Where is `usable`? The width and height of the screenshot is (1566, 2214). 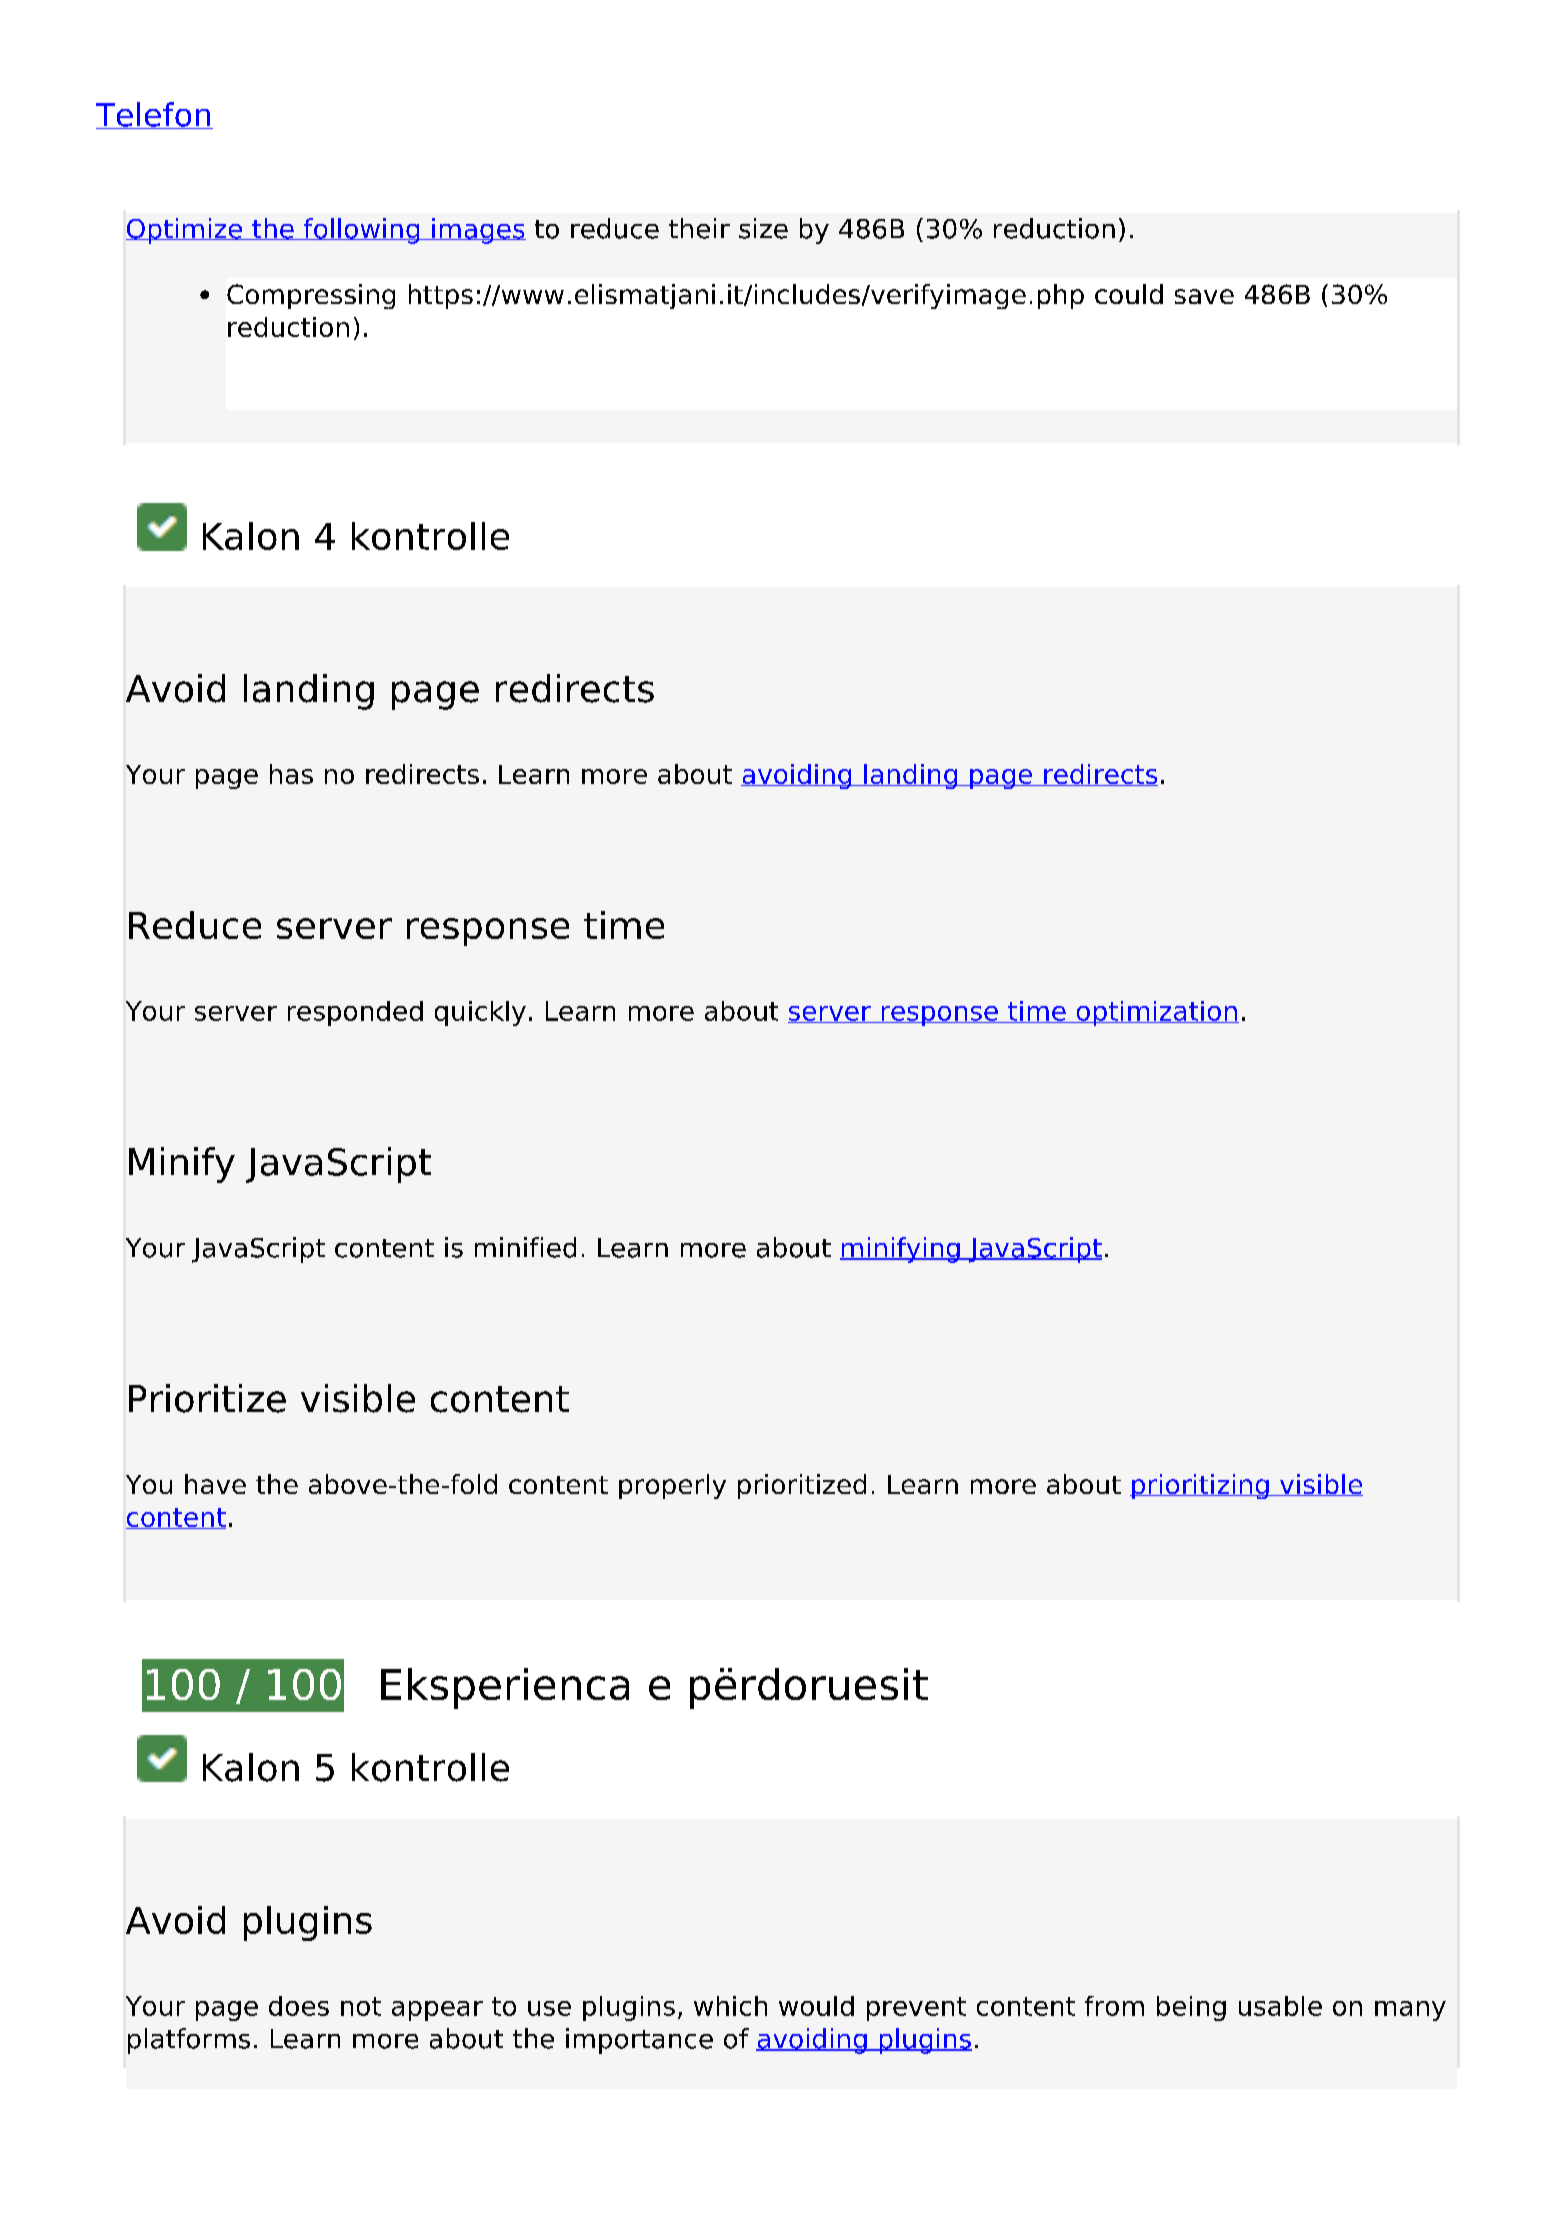 usable is located at coordinates (1280, 2006).
